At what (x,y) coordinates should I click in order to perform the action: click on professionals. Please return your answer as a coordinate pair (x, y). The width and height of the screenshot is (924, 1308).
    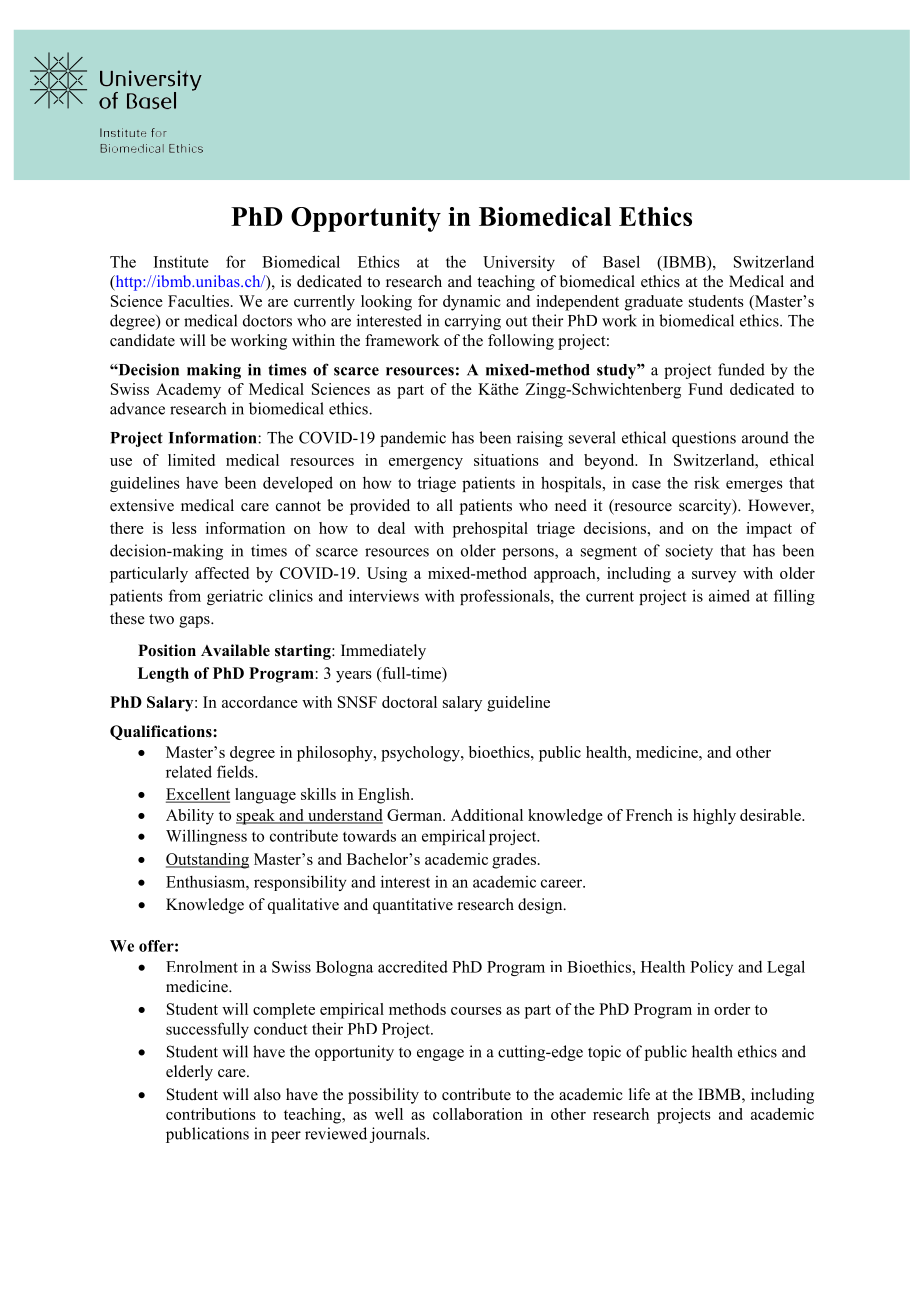
    Looking at the image, I should click on (506, 597).
